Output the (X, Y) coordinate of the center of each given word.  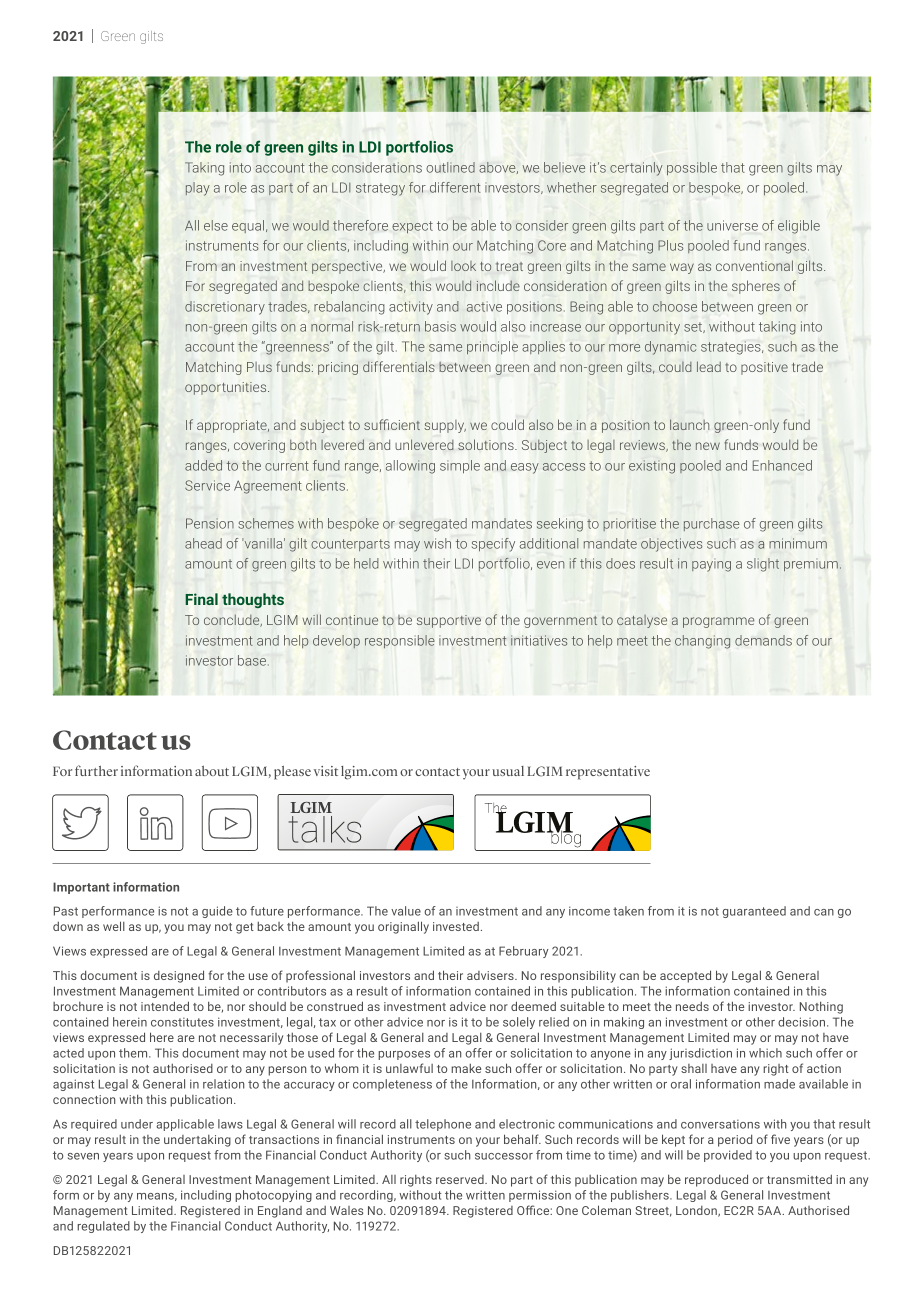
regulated (103, 1227)
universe (732, 225)
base (253, 660)
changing (702, 642)
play (198, 189)
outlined (450, 167)
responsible (400, 641)
